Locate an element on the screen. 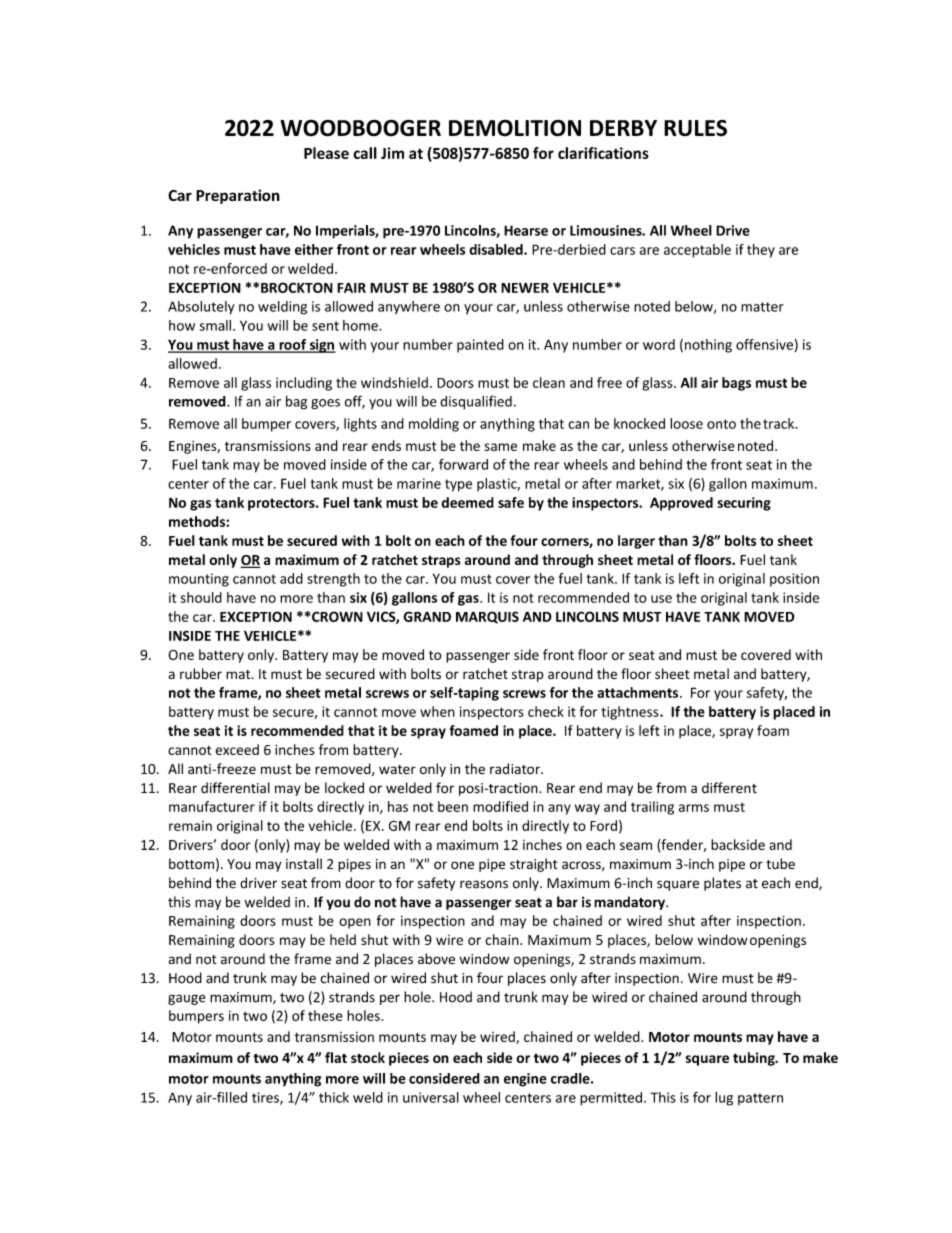  DEMOLITION is located at coordinates (515, 128).
